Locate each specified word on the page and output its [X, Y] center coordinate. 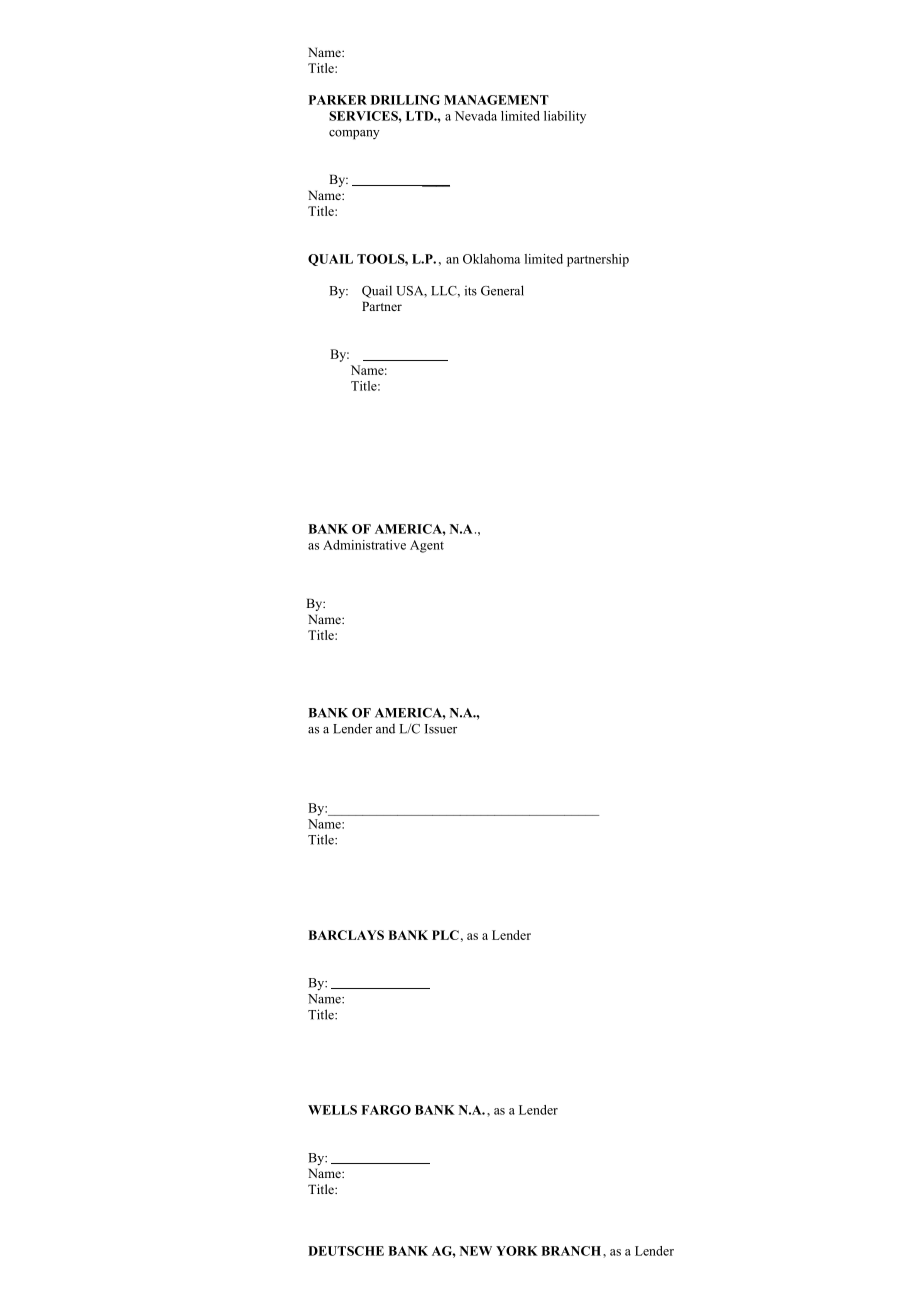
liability [565, 117]
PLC [445, 935]
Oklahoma [491, 259]
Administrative [364, 545]
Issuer [441, 729]
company [354, 135]
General [502, 290]
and [385, 729]
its [471, 291]
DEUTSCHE [346, 1251]
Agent [427, 546]
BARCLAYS [346, 935]
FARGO [386, 1110]
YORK [517, 1251]
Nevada [476, 116]
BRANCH [572, 1251]
